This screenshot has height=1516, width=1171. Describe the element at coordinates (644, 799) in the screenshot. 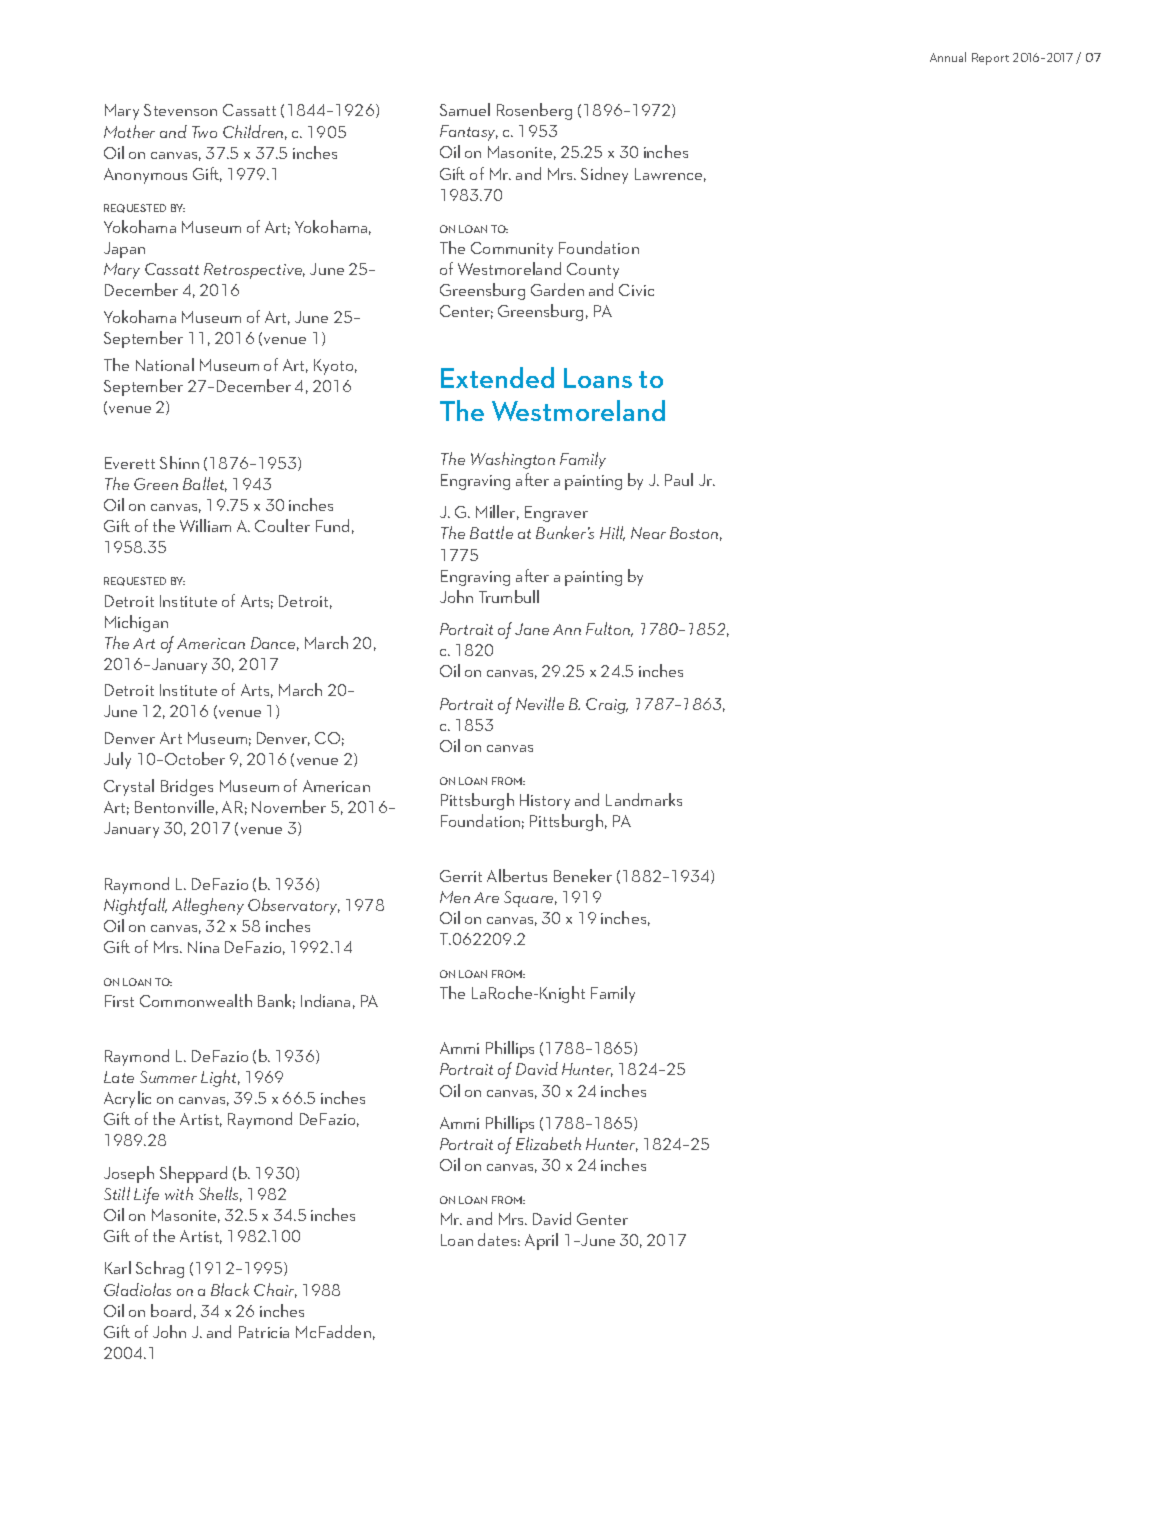

I see `Landmarks` at that location.
